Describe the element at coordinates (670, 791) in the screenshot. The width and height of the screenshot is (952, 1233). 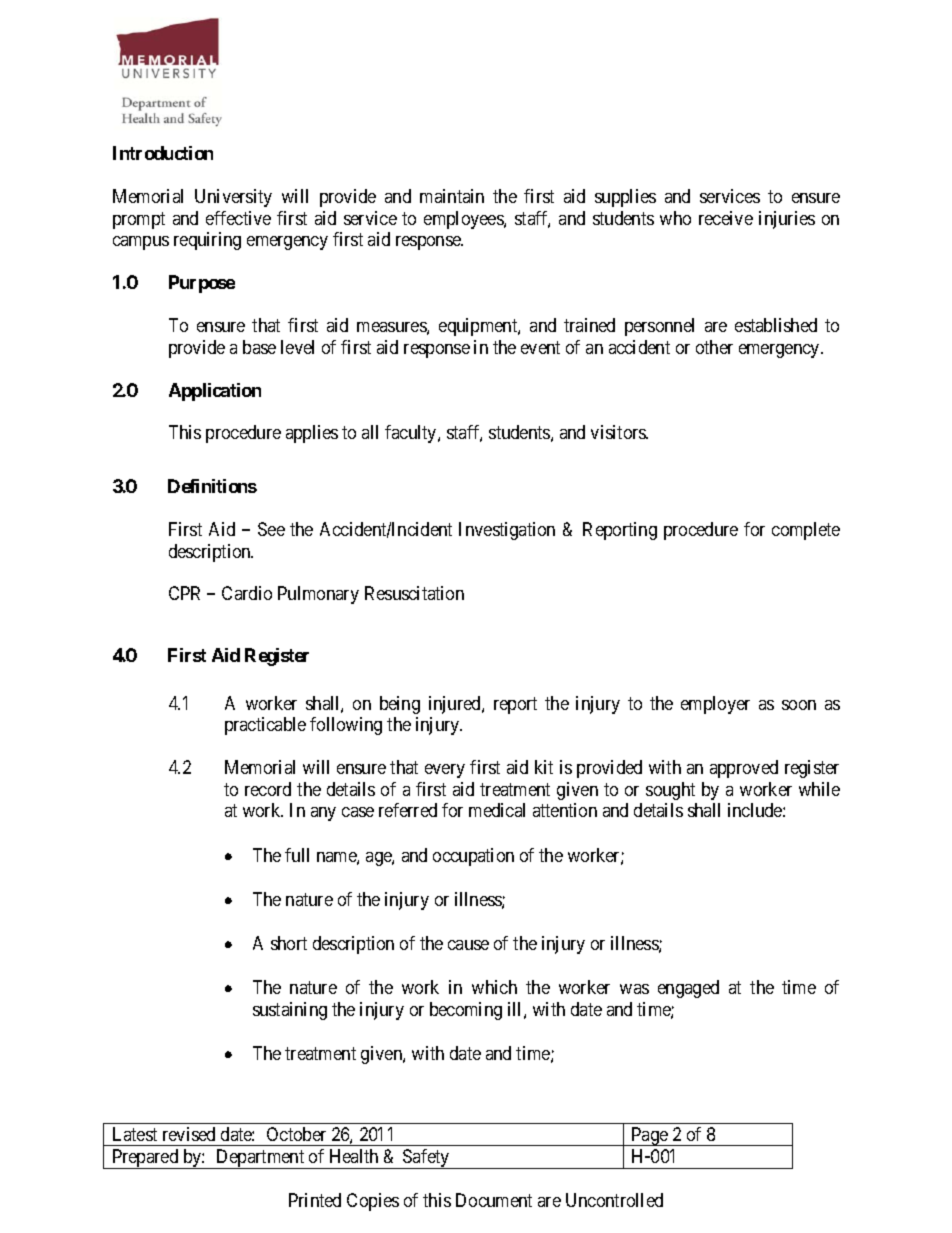
I see `sought` at that location.
